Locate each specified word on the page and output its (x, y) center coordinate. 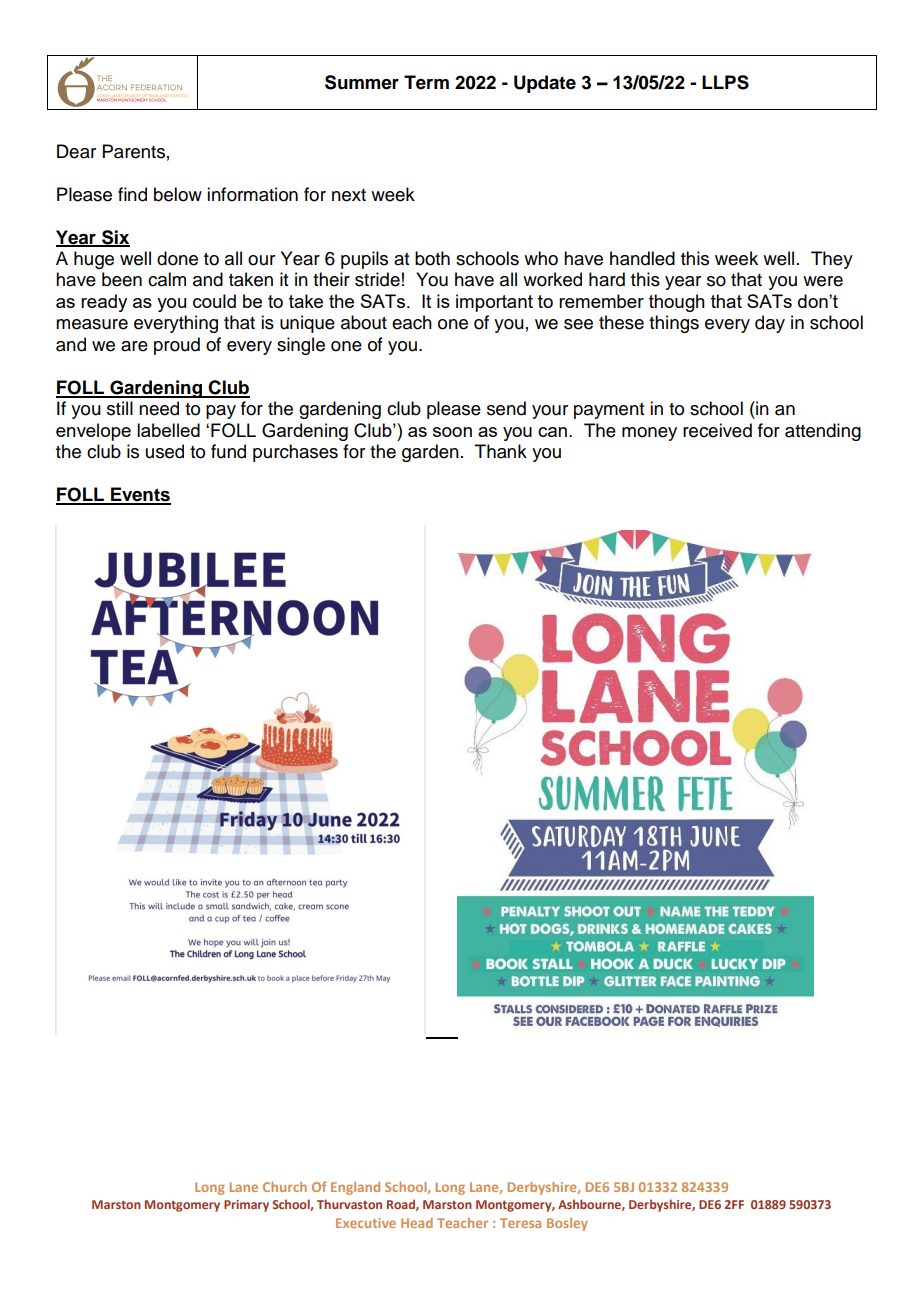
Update (545, 84)
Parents (134, 151)
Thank (501, 451)
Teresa (520, 1223)
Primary (246, 1206)
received (717, 430)
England (355, 1188)
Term (426, 82)
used (165, 451)
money (649, 434)
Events (140, 495)
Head (417, 1223)
